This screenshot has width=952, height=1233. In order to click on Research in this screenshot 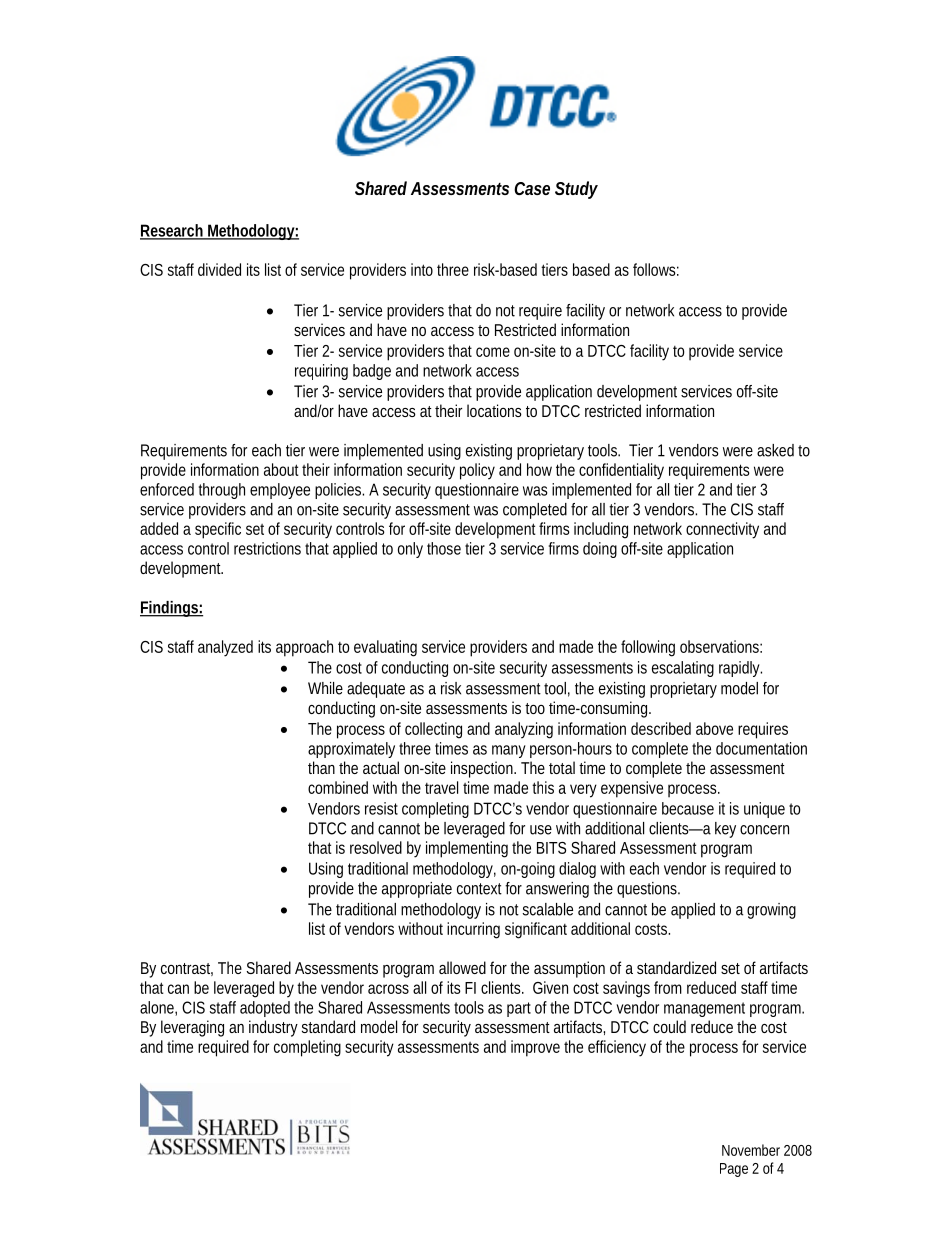, I will do `click(173, 231)`.
